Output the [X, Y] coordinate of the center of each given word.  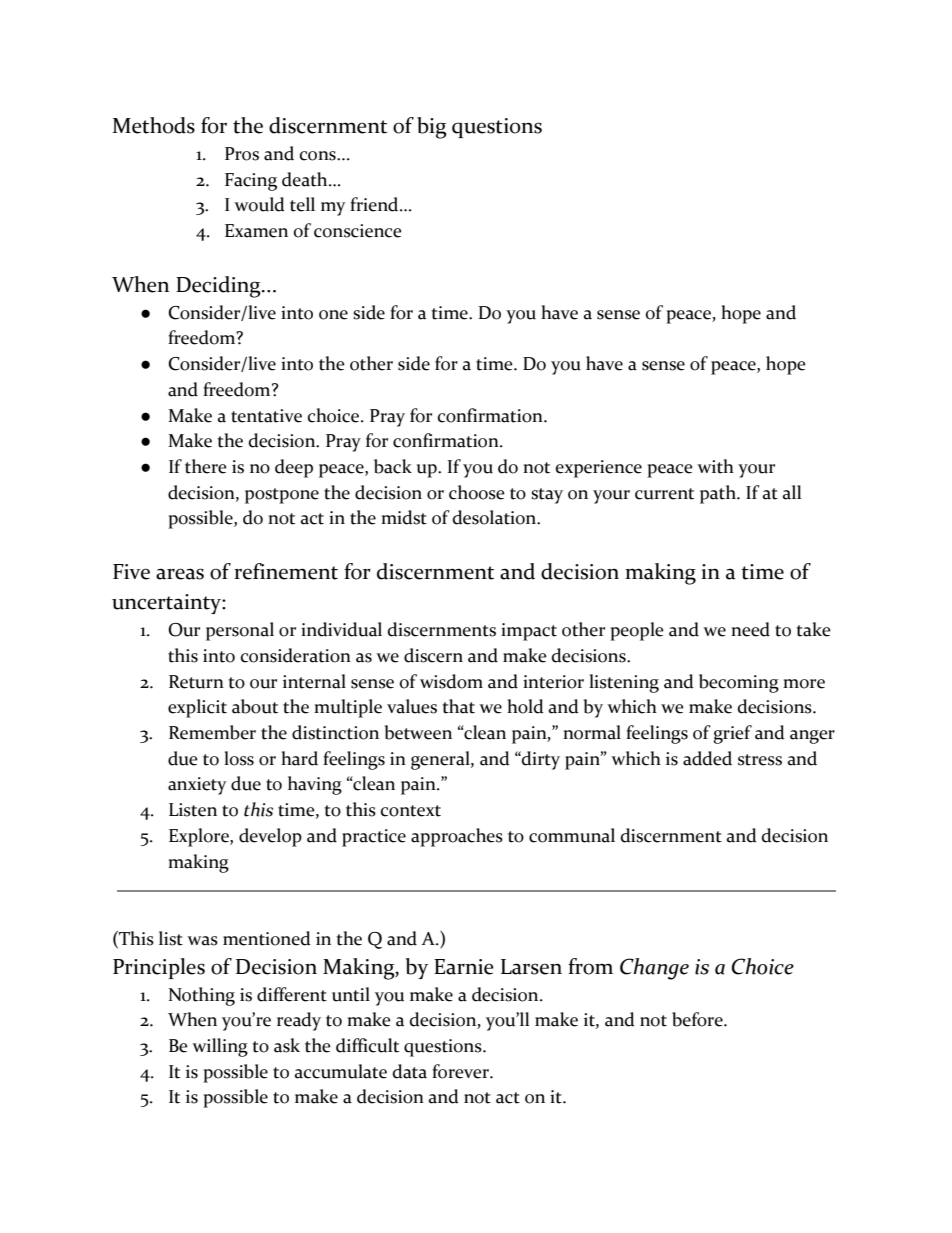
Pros [242, 154]
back [393, 466]
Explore [200, 837]
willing [220, 1047]
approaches [457, 837]
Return [196, 682]
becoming [739, 683]
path [719, 494]
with [715, 466]
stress [760, 760]
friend [375, 204]
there [206, 466]
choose [477, 492]
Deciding [219, 287]
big [432, 128]
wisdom [451, 681]
